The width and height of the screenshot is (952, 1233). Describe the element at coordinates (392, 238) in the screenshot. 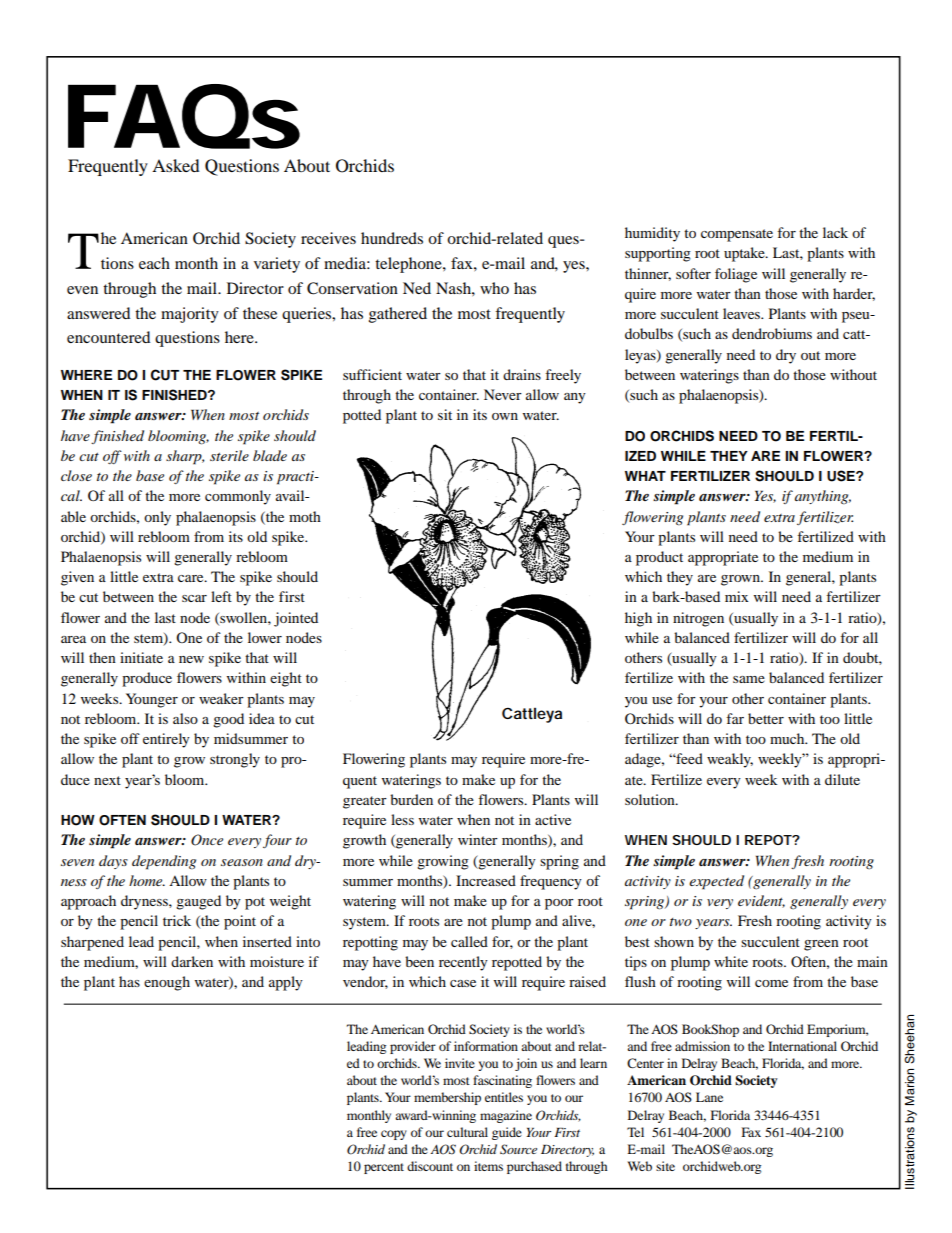

I see `hundreds` at that location.
